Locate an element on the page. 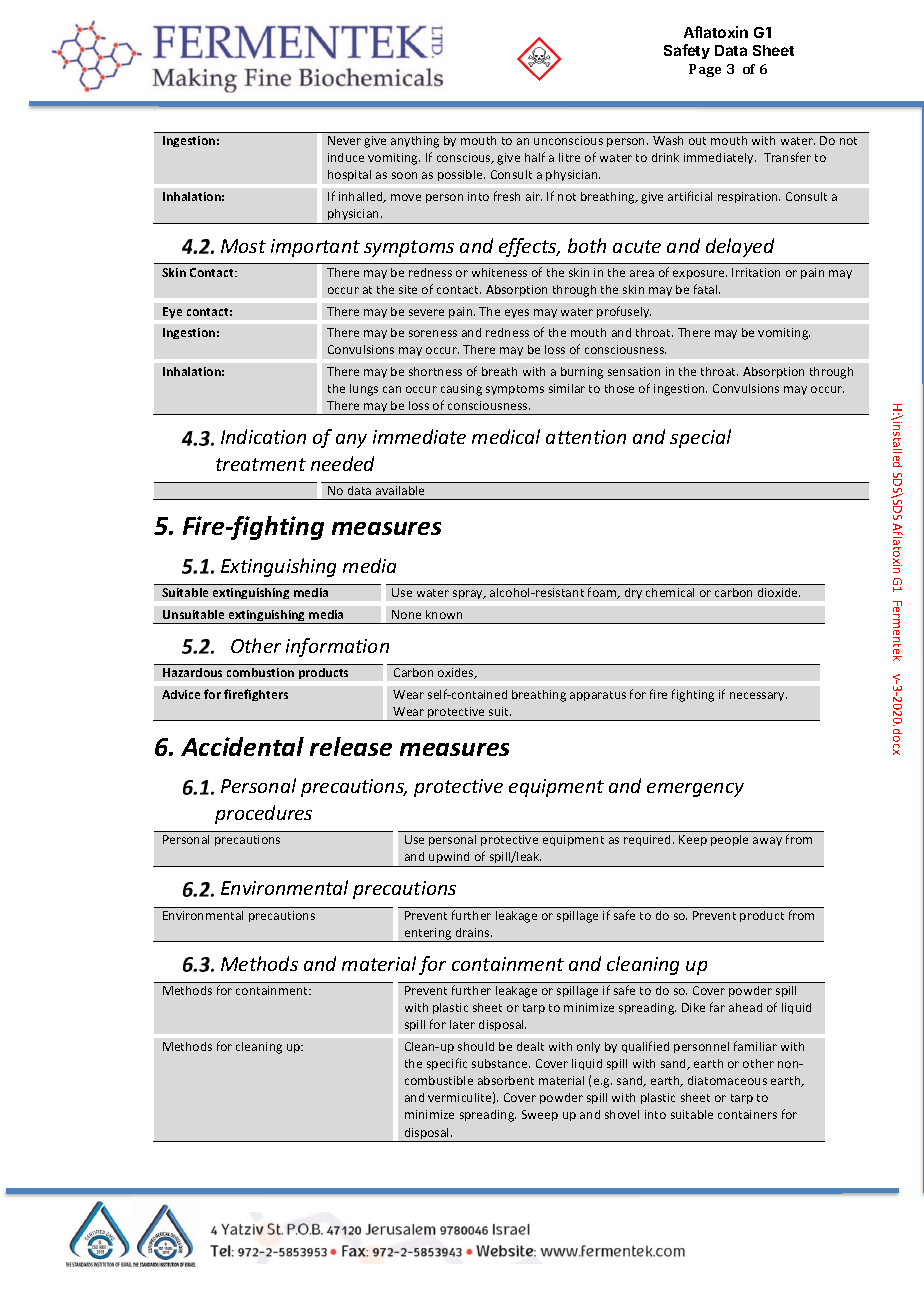 The image size is (924, 1308). emergency is located at coordinates (695, 790).
